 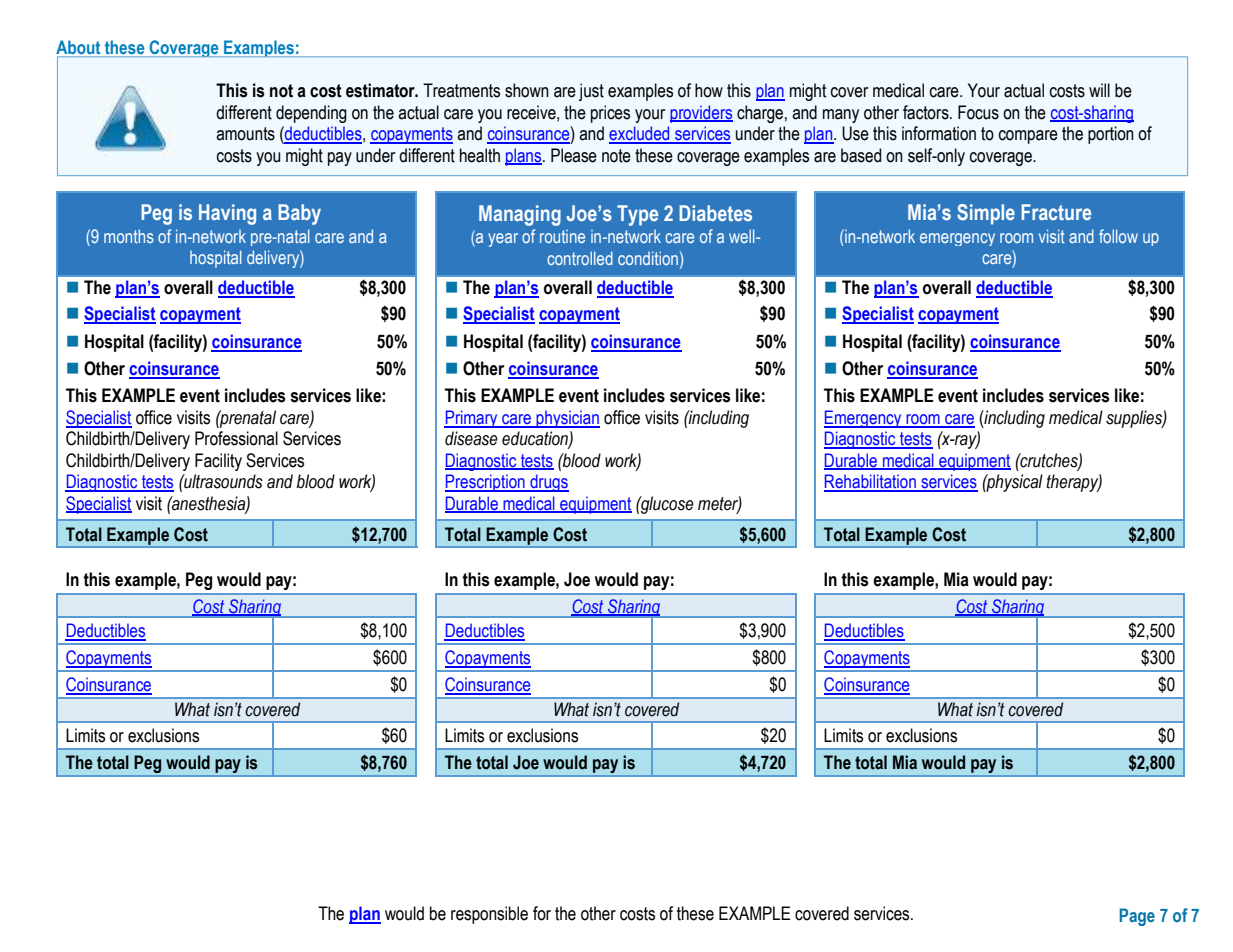 I want to click on Page, so click(x=1137, y=917).
